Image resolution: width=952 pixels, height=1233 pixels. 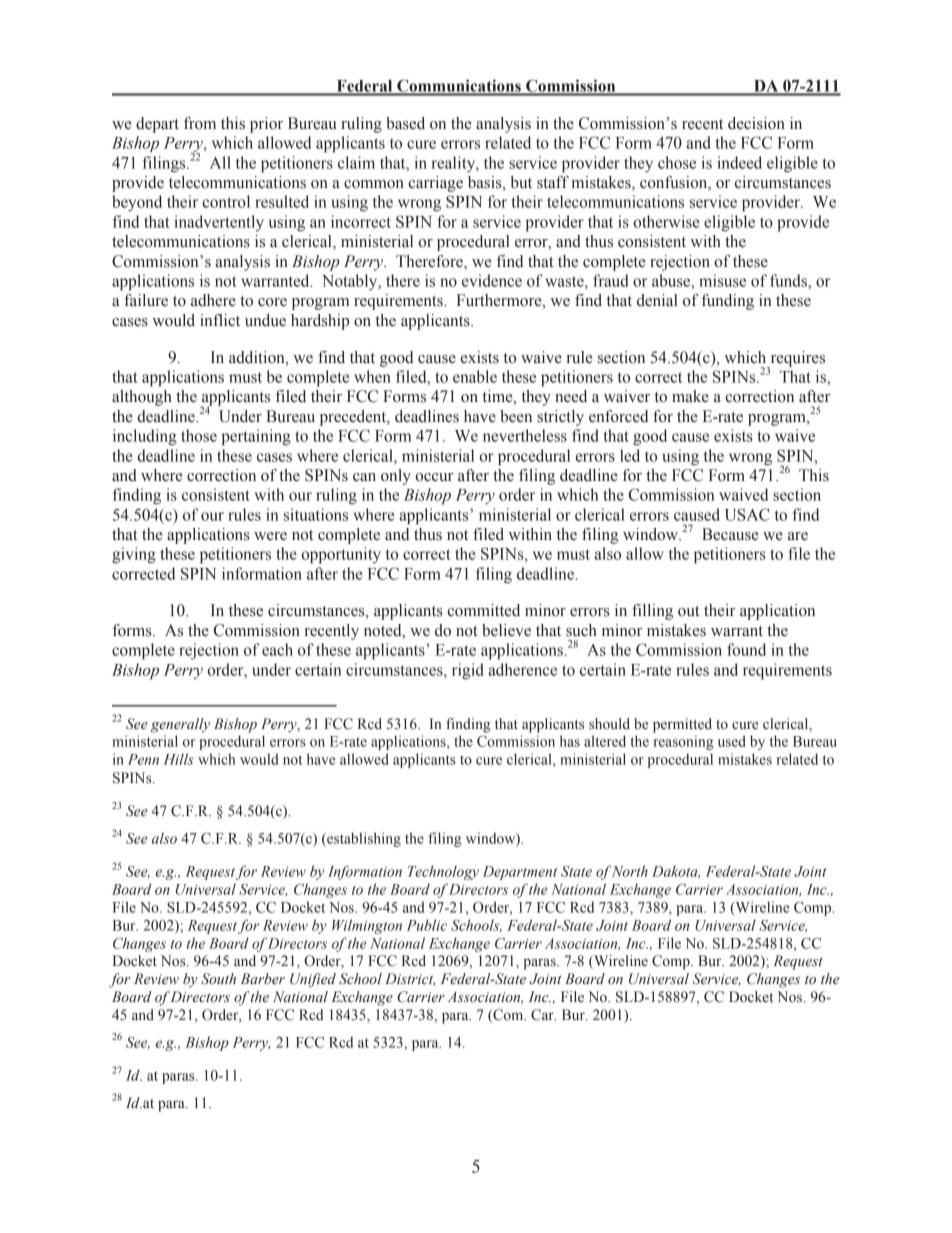 What do you see at coordinates (435, 184) in the screenshot?
I see `carriage` at bounding box center [435, 184].
